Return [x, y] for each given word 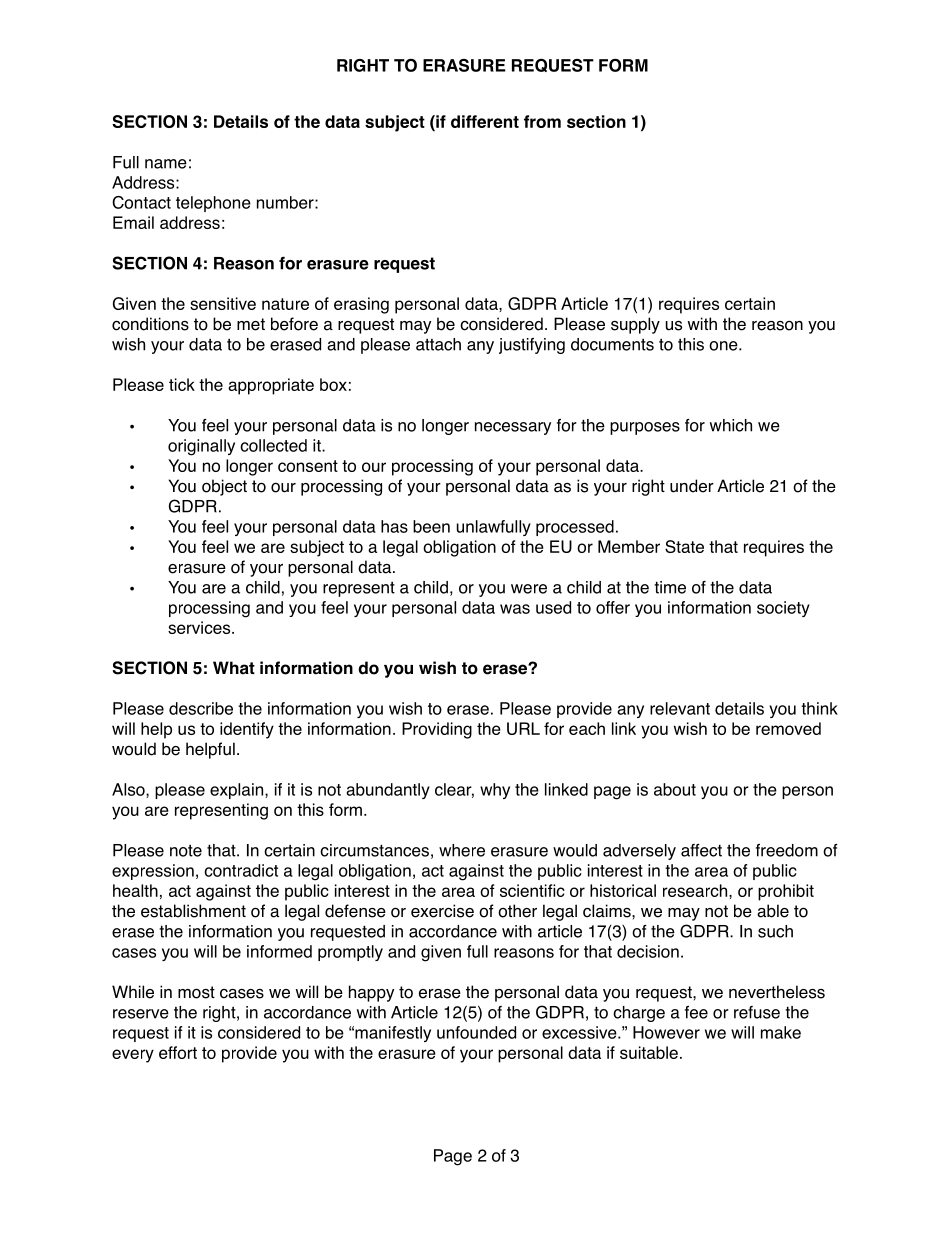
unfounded [476, 1032]
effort [178, 1052]
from [542, 121]
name [166, 164]
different [485, 121]
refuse [757, 1012]
